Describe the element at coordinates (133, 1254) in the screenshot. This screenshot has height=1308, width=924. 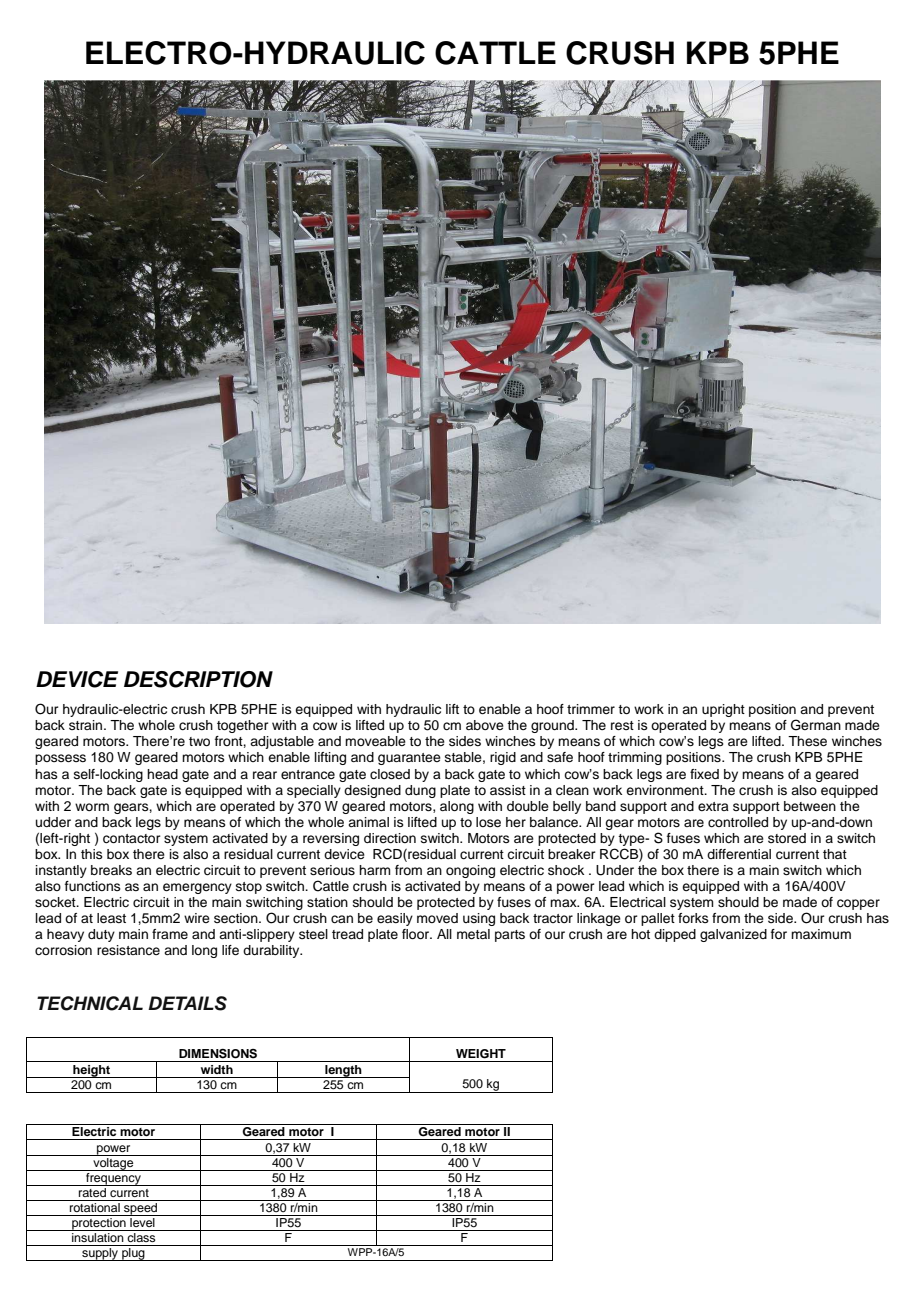
I see `plug` at that location.
